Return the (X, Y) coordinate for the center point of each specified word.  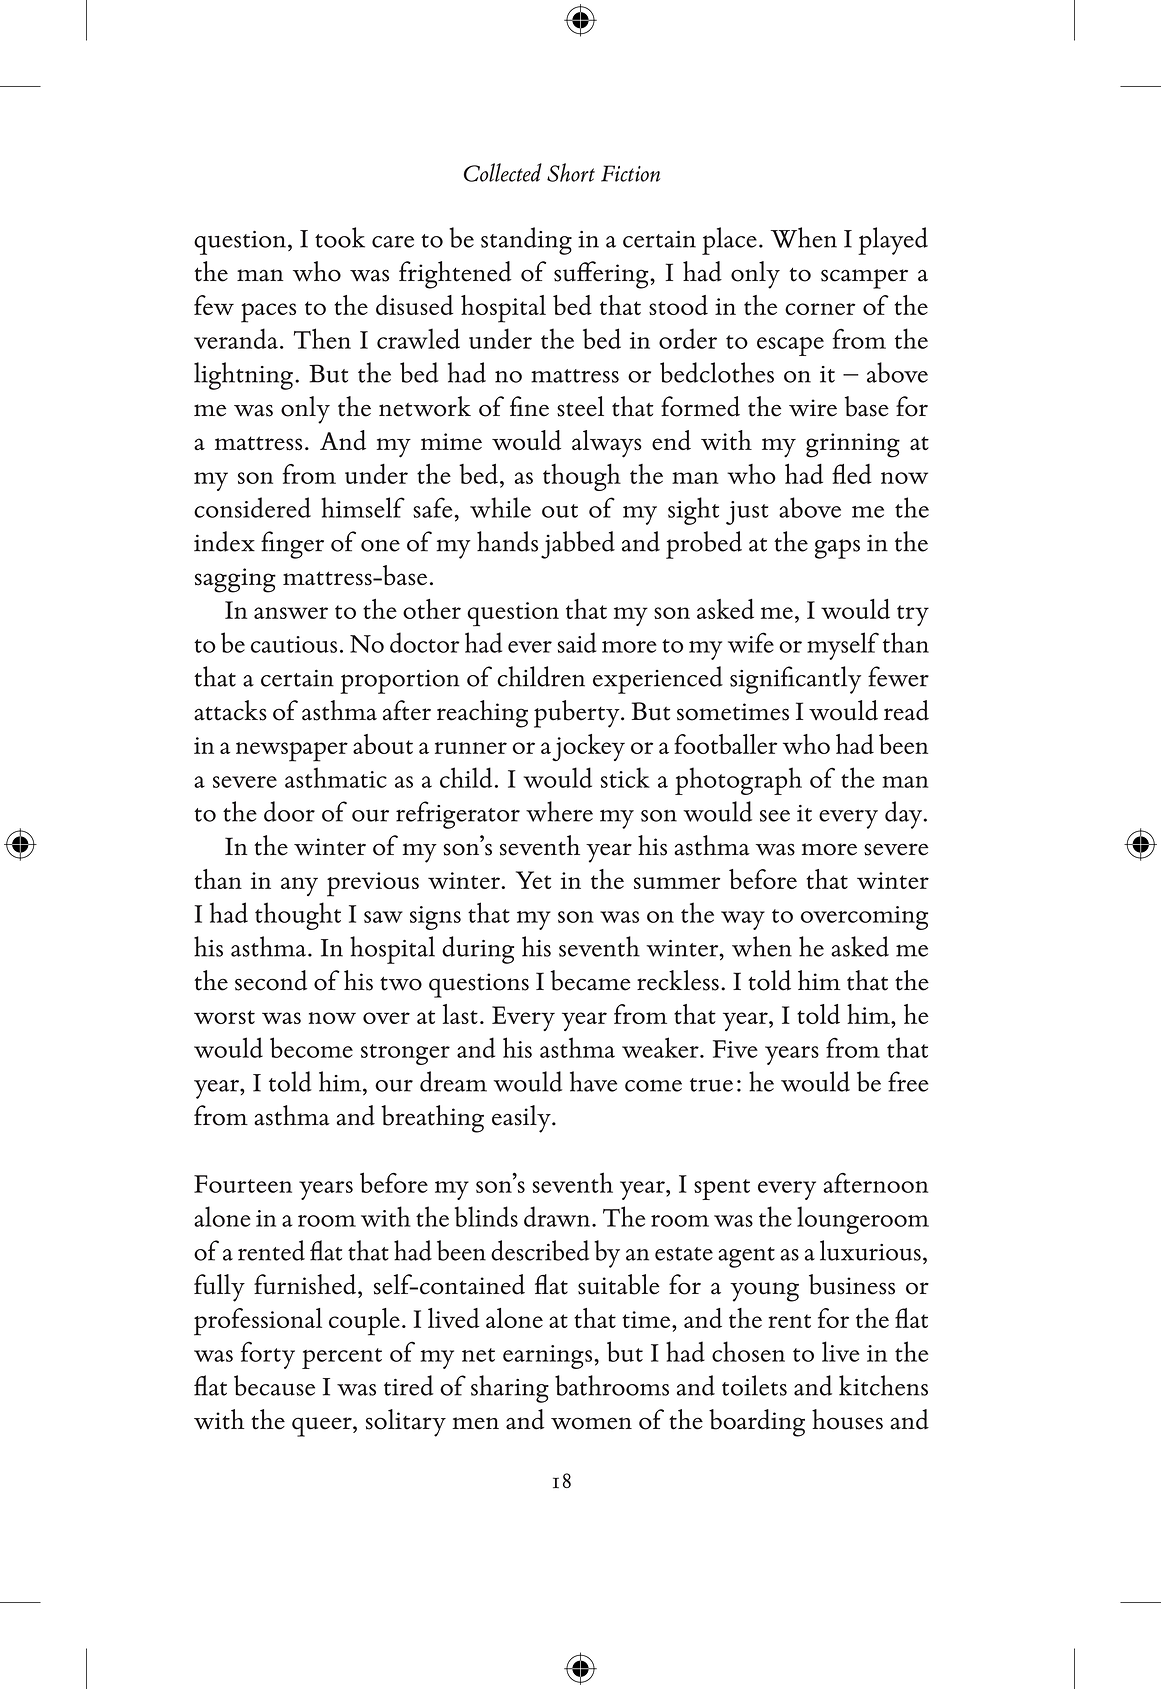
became (590, 980)
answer (291, 613)
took (340, 237)
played (893, 241)
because (274, 1385)
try (913, 615)
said (577, 642)
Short (571, 172)
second (271, 980)
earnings (549, 1357)
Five (735, 1049)
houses (847, 1419)
